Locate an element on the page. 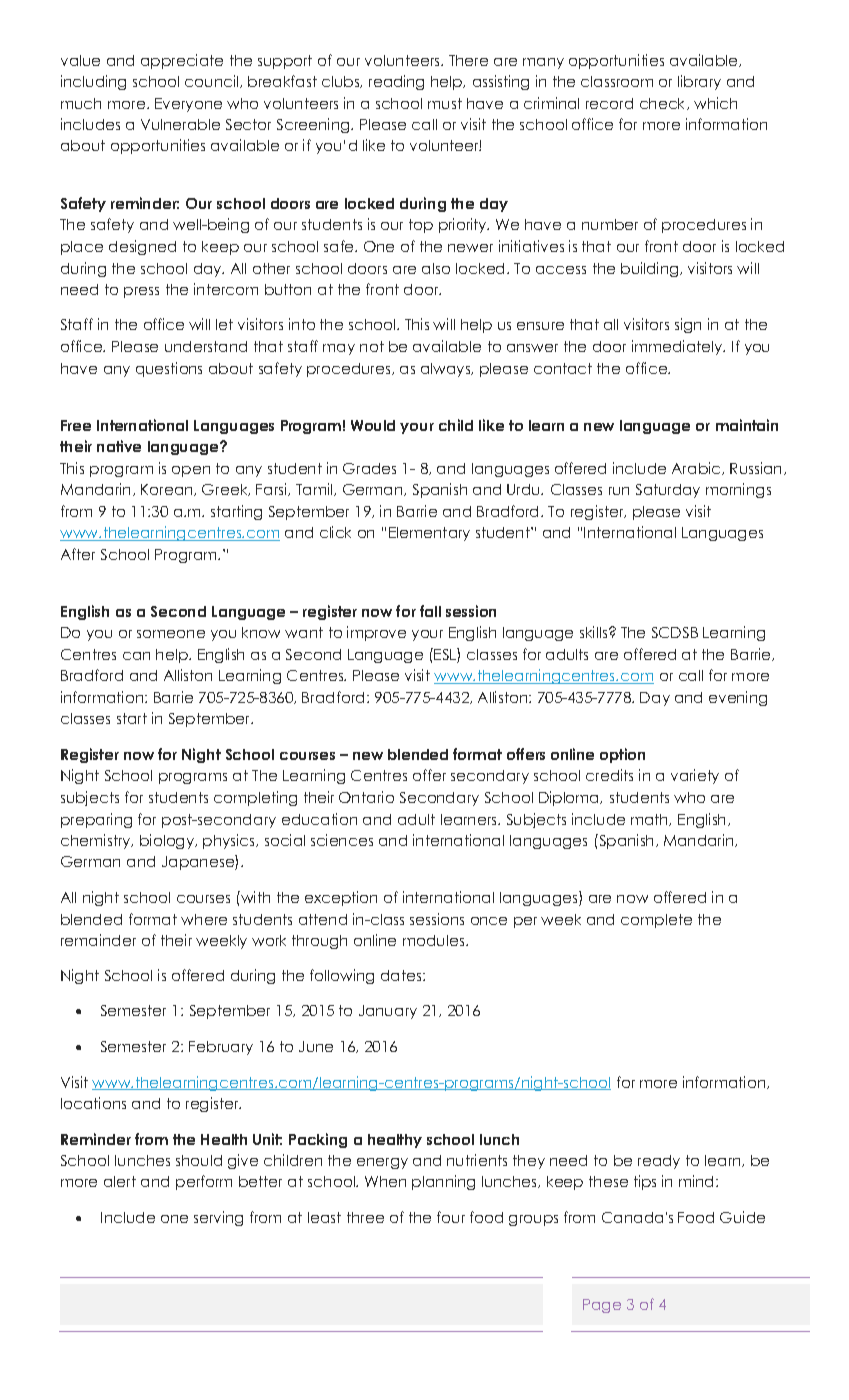  four is located at coordinates (451, 1217).
